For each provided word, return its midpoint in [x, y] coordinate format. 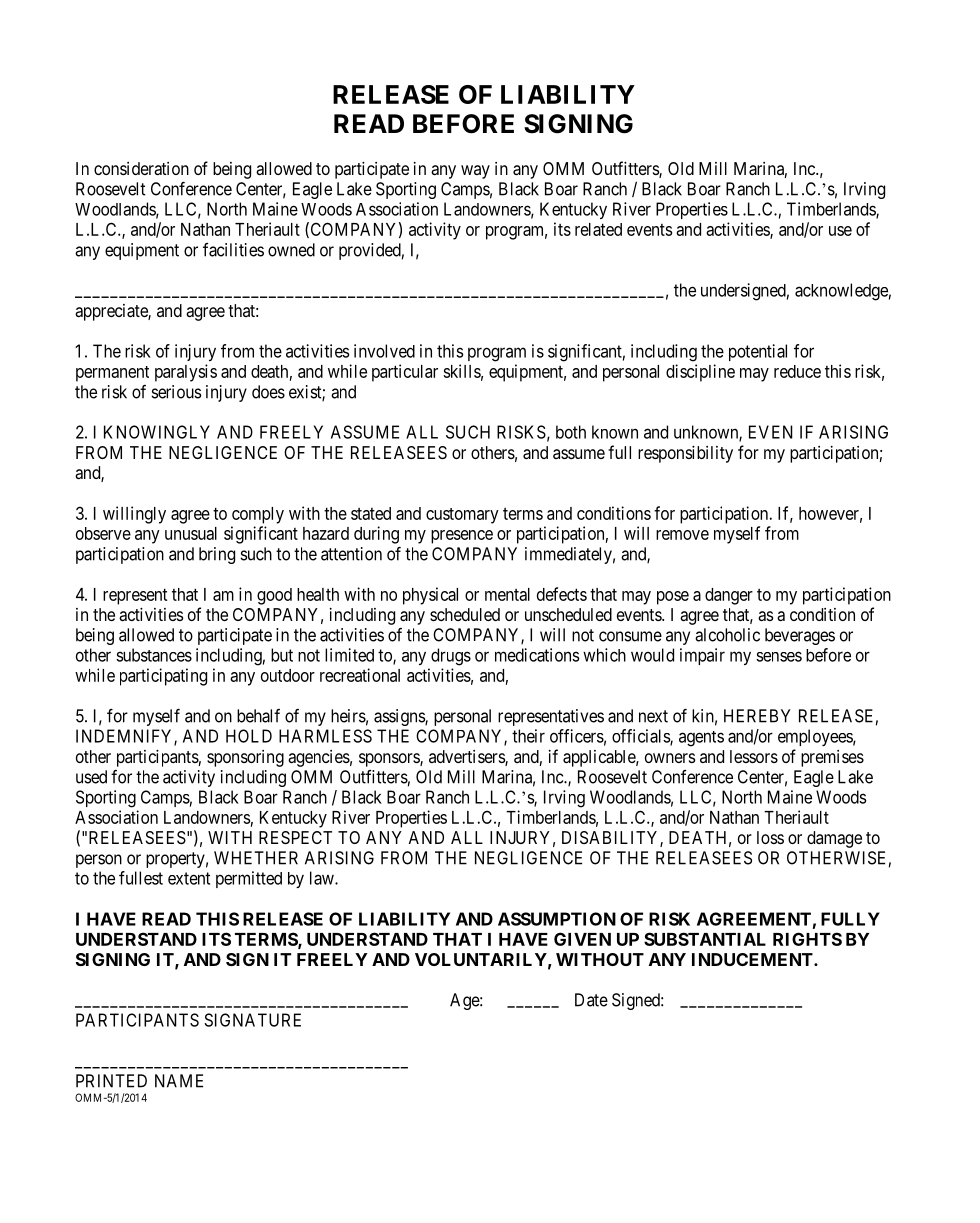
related [598, 229]
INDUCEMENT [753, 959]
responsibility [685, 454]
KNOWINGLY [157, 432]
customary [462, 516]
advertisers [467, 758]
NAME [179, 1081]
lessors [754, 756]
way [475, 172]
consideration [141, 168]
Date [591, 1000]
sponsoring [245, 758]
